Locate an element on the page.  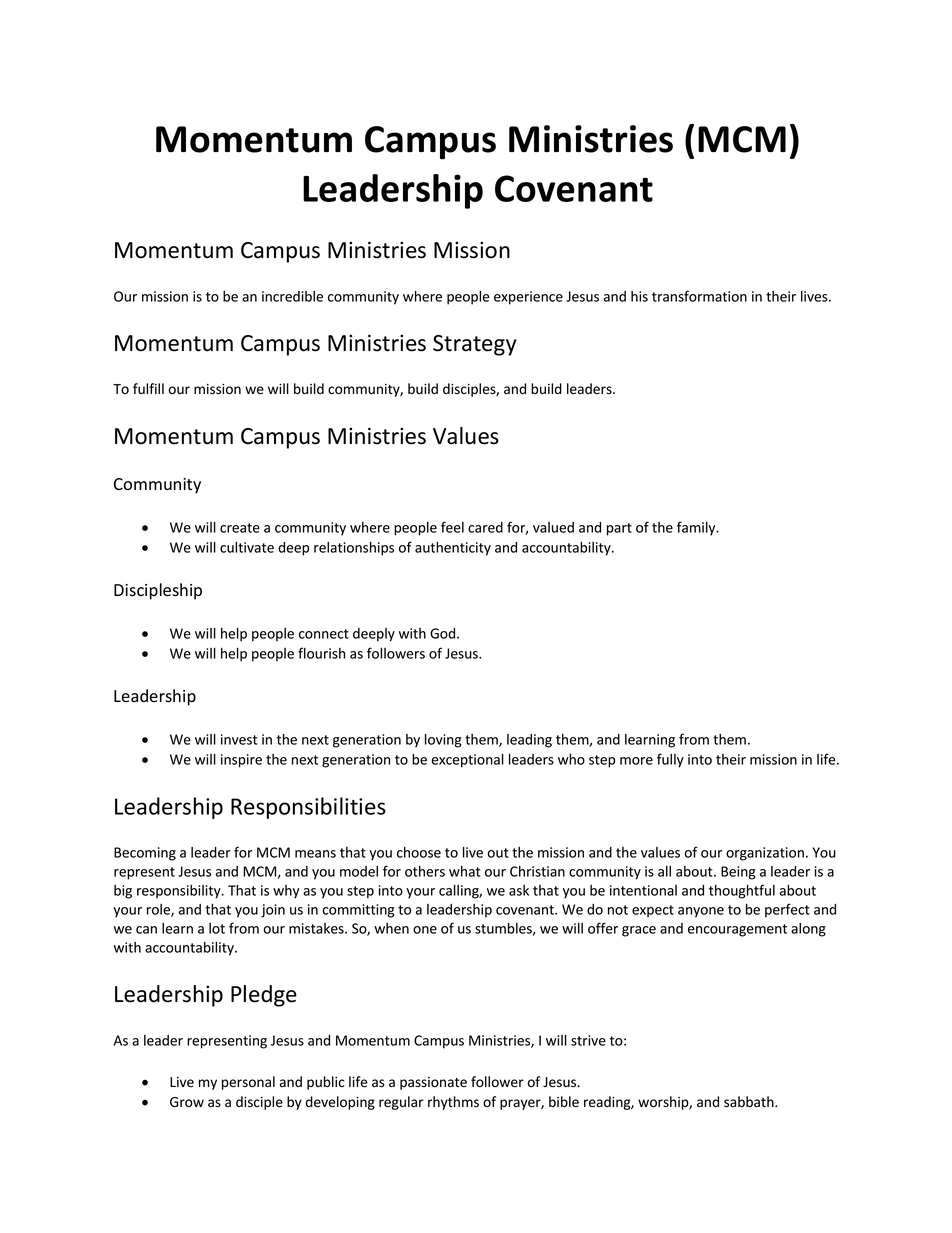
sabbath is located at coordinates (750, 1102).
